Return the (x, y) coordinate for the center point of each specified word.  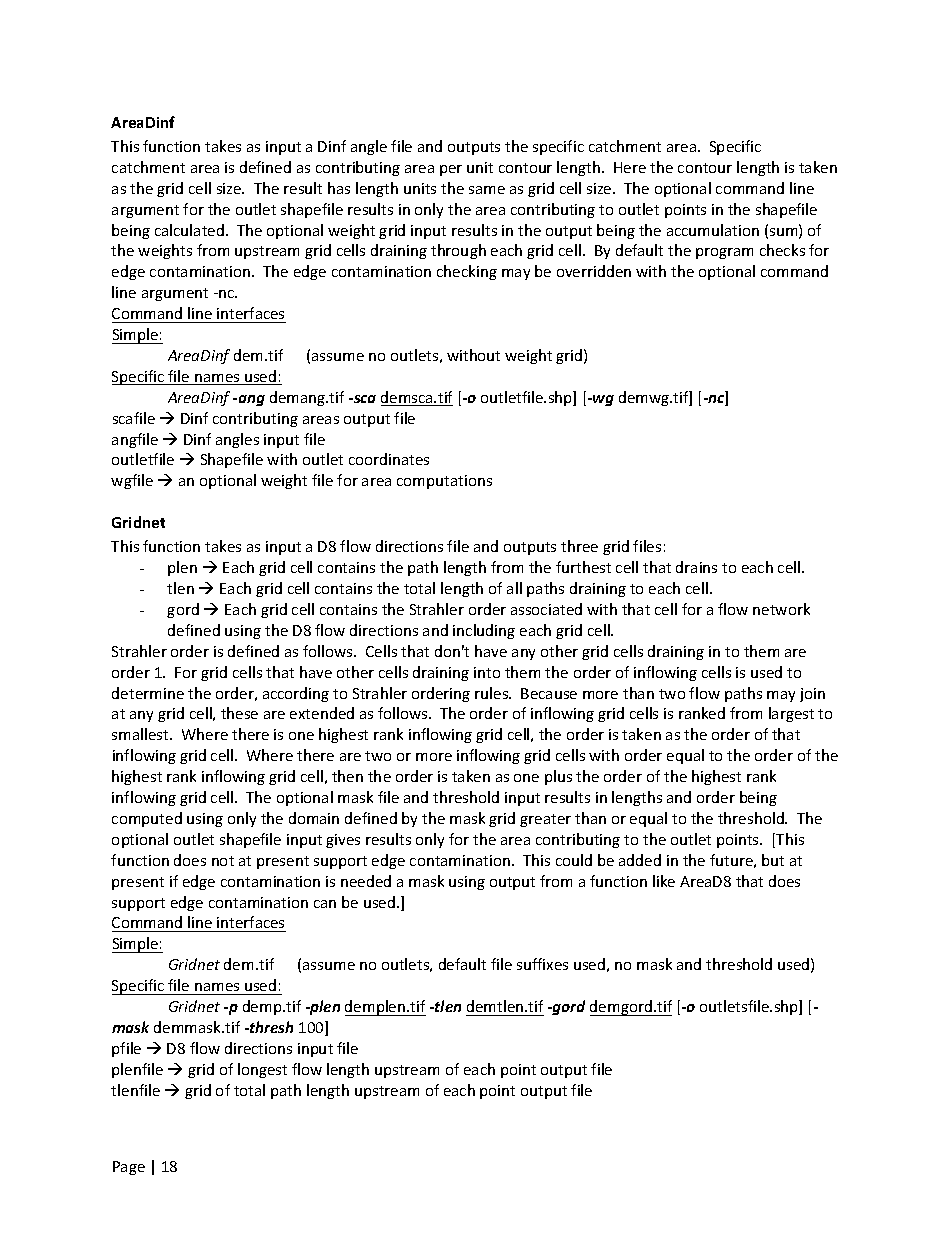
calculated (189, 230)
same (487, 190)
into (487, 672)
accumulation (713, 230)
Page (129, 1168)
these (239, 713)
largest (791, 714)
